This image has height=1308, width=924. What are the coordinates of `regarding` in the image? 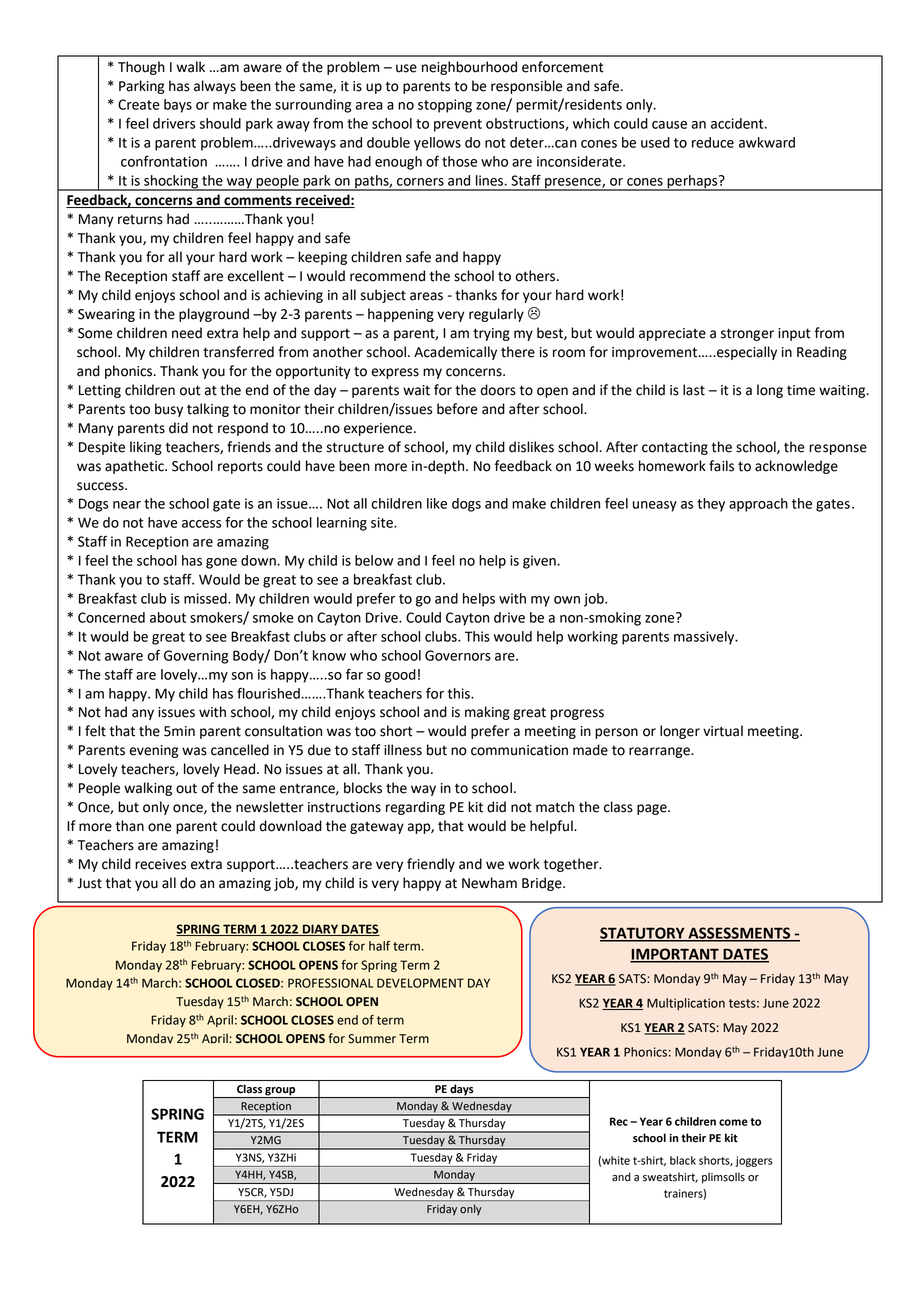 It's located at (415, 808).
